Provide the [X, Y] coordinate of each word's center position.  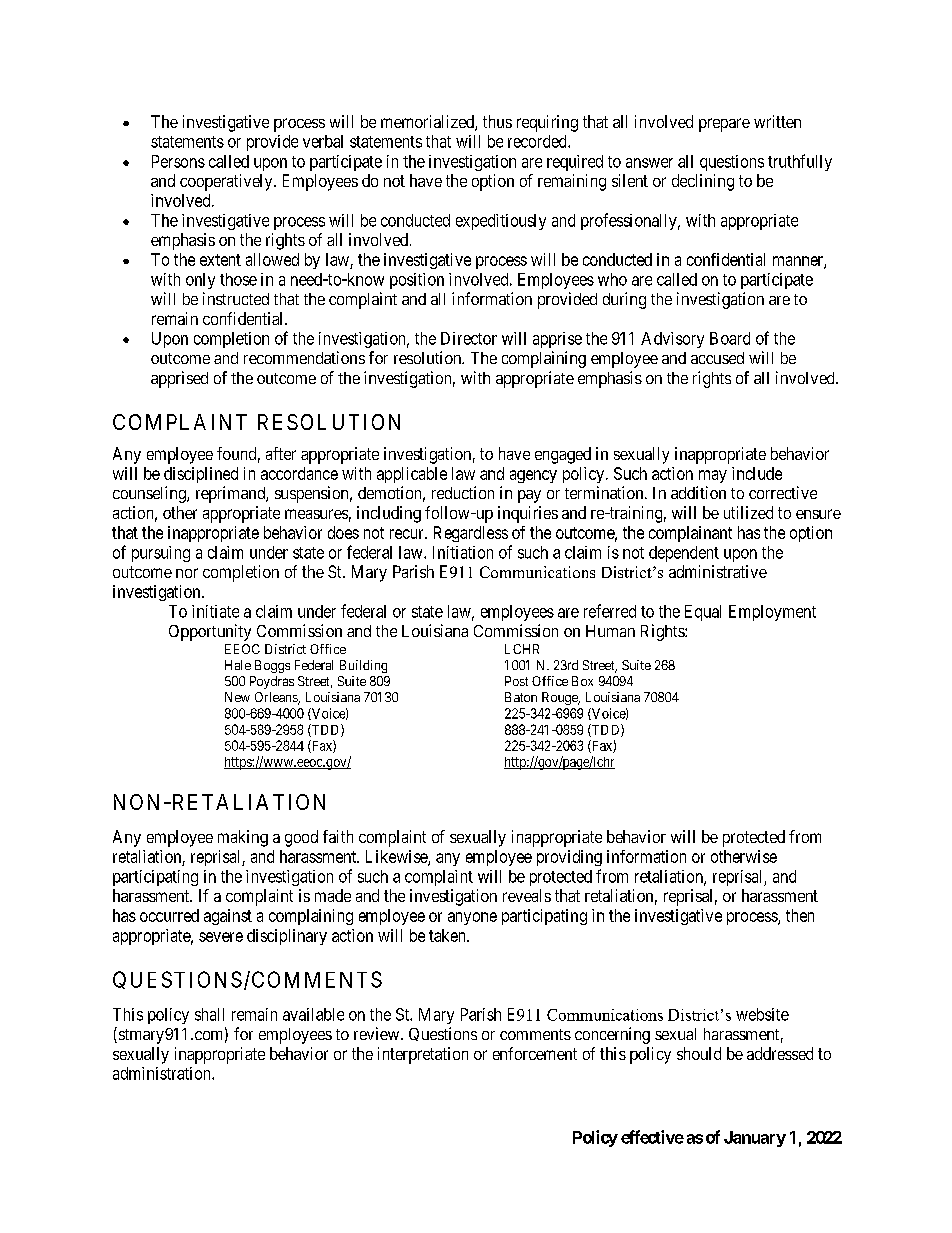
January [755, 1139]
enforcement [535, 1053]
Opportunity [210, 632]
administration [163, 1073]
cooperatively [227, 182]
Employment [772, 613]
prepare [724, 125]
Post [516, 681]
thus [497, 121]
